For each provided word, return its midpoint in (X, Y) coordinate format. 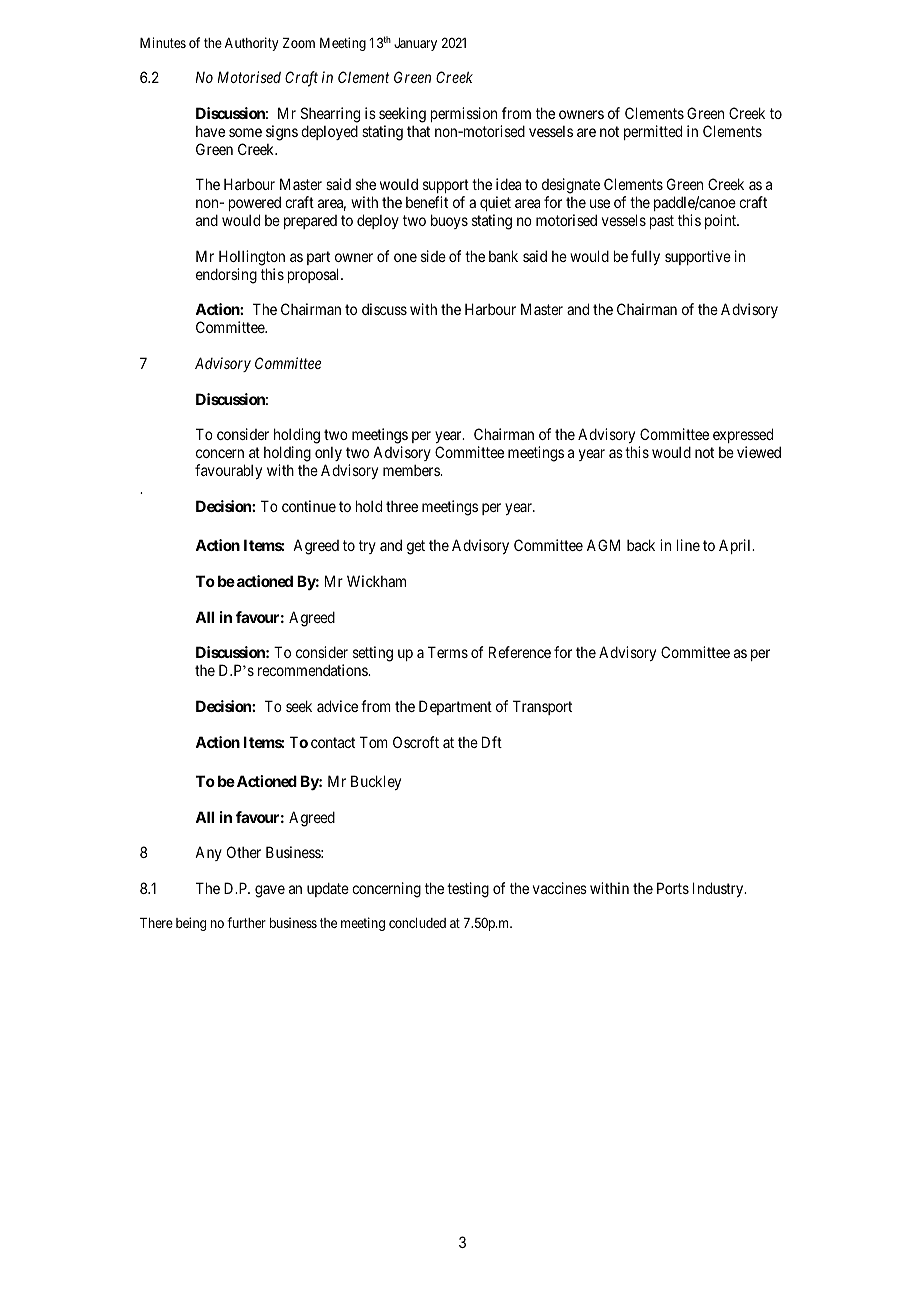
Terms (448, 652)
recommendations (313, 670)
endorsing (226, 276)
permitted (653, 132)
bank (503, 256)
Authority (251, 44)
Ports (673, 888)
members (412, 470)
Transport (542, 707)
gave (270, 891)
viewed (759, 452)
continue (309, 506)
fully (645, 257)
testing (468, 890)
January (415, 44)
